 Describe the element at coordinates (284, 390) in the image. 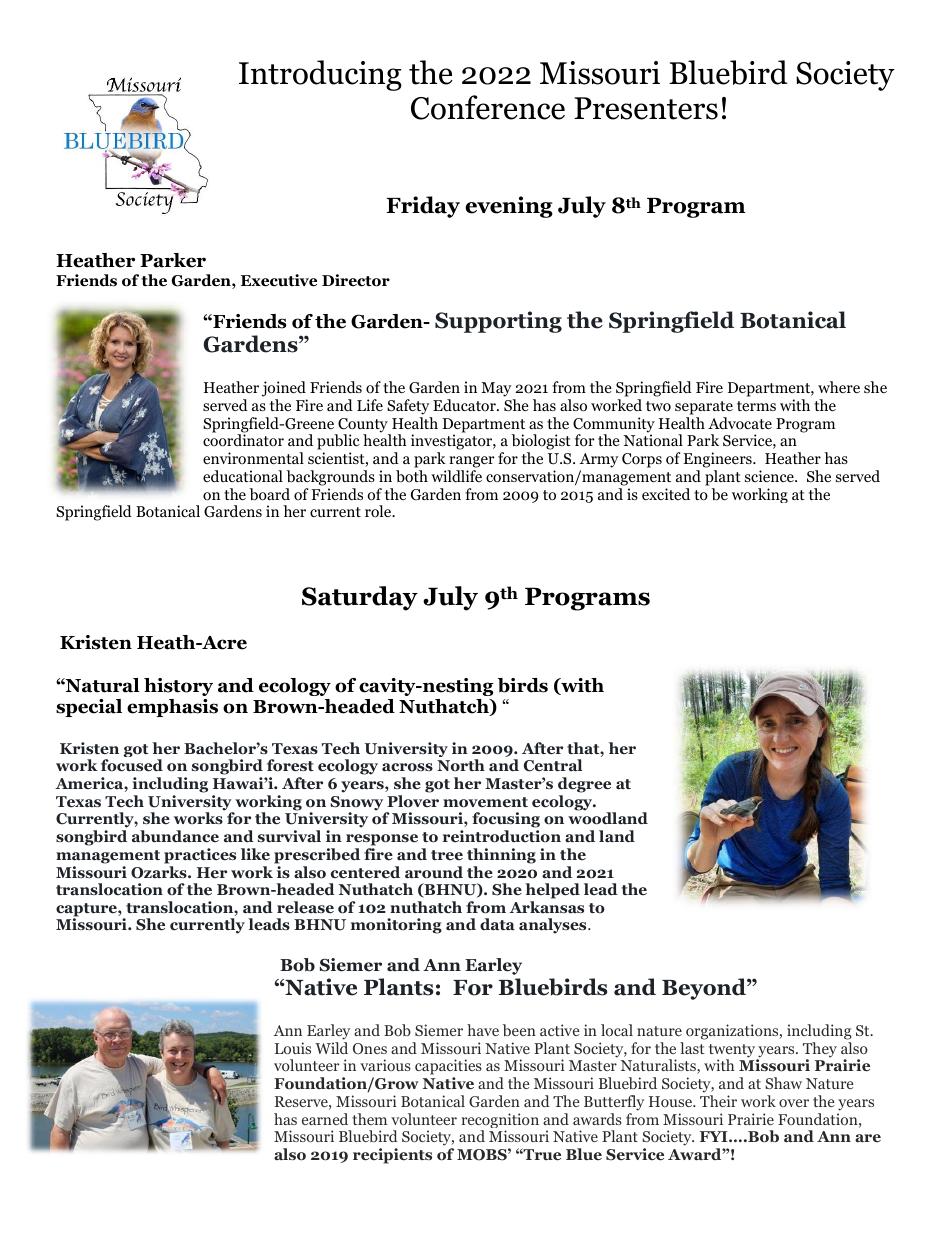

I see `joined` at that location.
